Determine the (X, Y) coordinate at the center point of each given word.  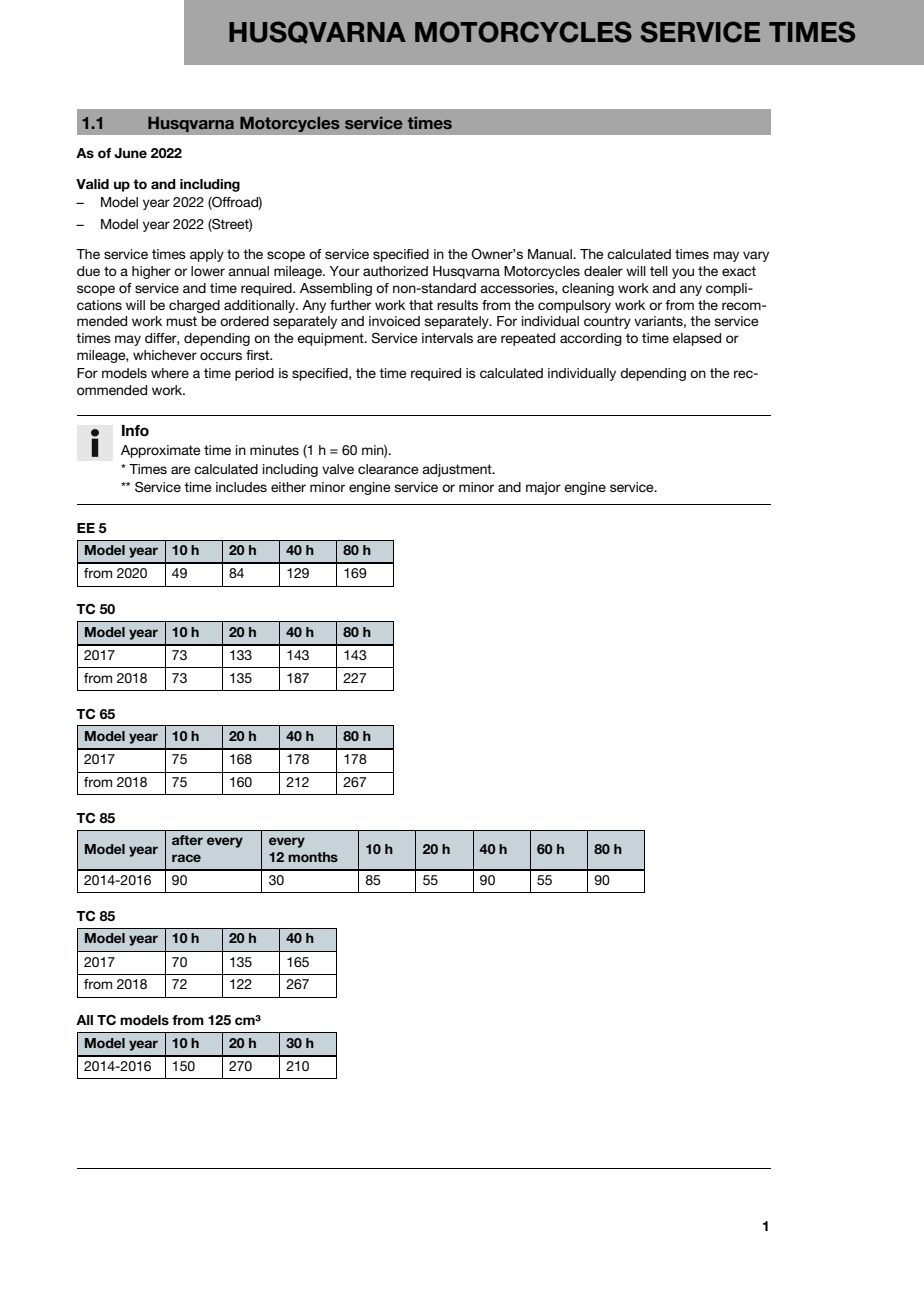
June (130, 153)
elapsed (697, 339)
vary (756, 256)
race (186, 858)
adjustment (458, 470)
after (187, 840)
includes (241, 487)
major (543, 488)
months (313, 857)
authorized (395, 271)
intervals (447, 338)
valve (338, 469)
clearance (388, 469)
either (288, 487)
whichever (165, 355)
